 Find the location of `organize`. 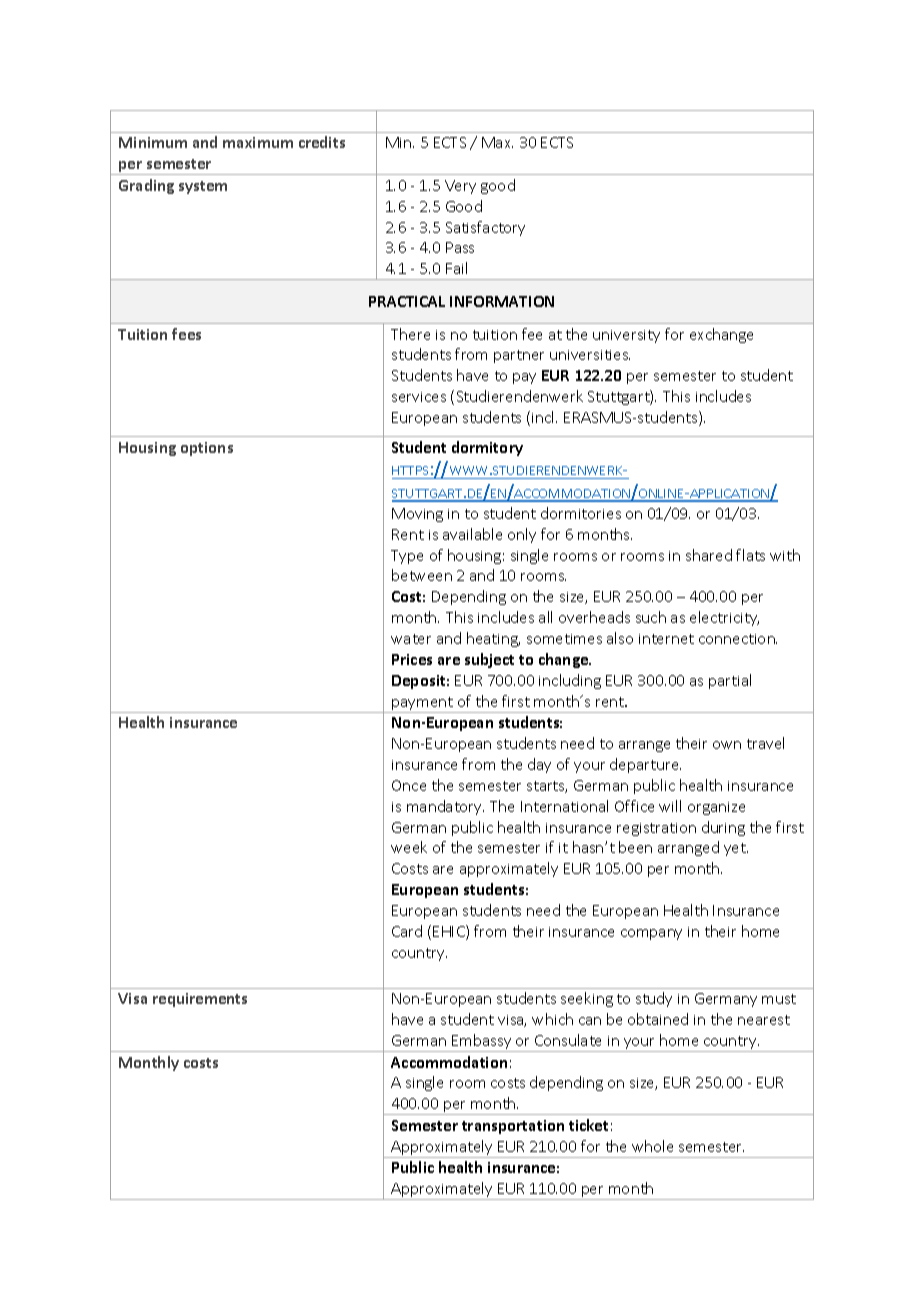

organize is located at coordinates (716, 808).
